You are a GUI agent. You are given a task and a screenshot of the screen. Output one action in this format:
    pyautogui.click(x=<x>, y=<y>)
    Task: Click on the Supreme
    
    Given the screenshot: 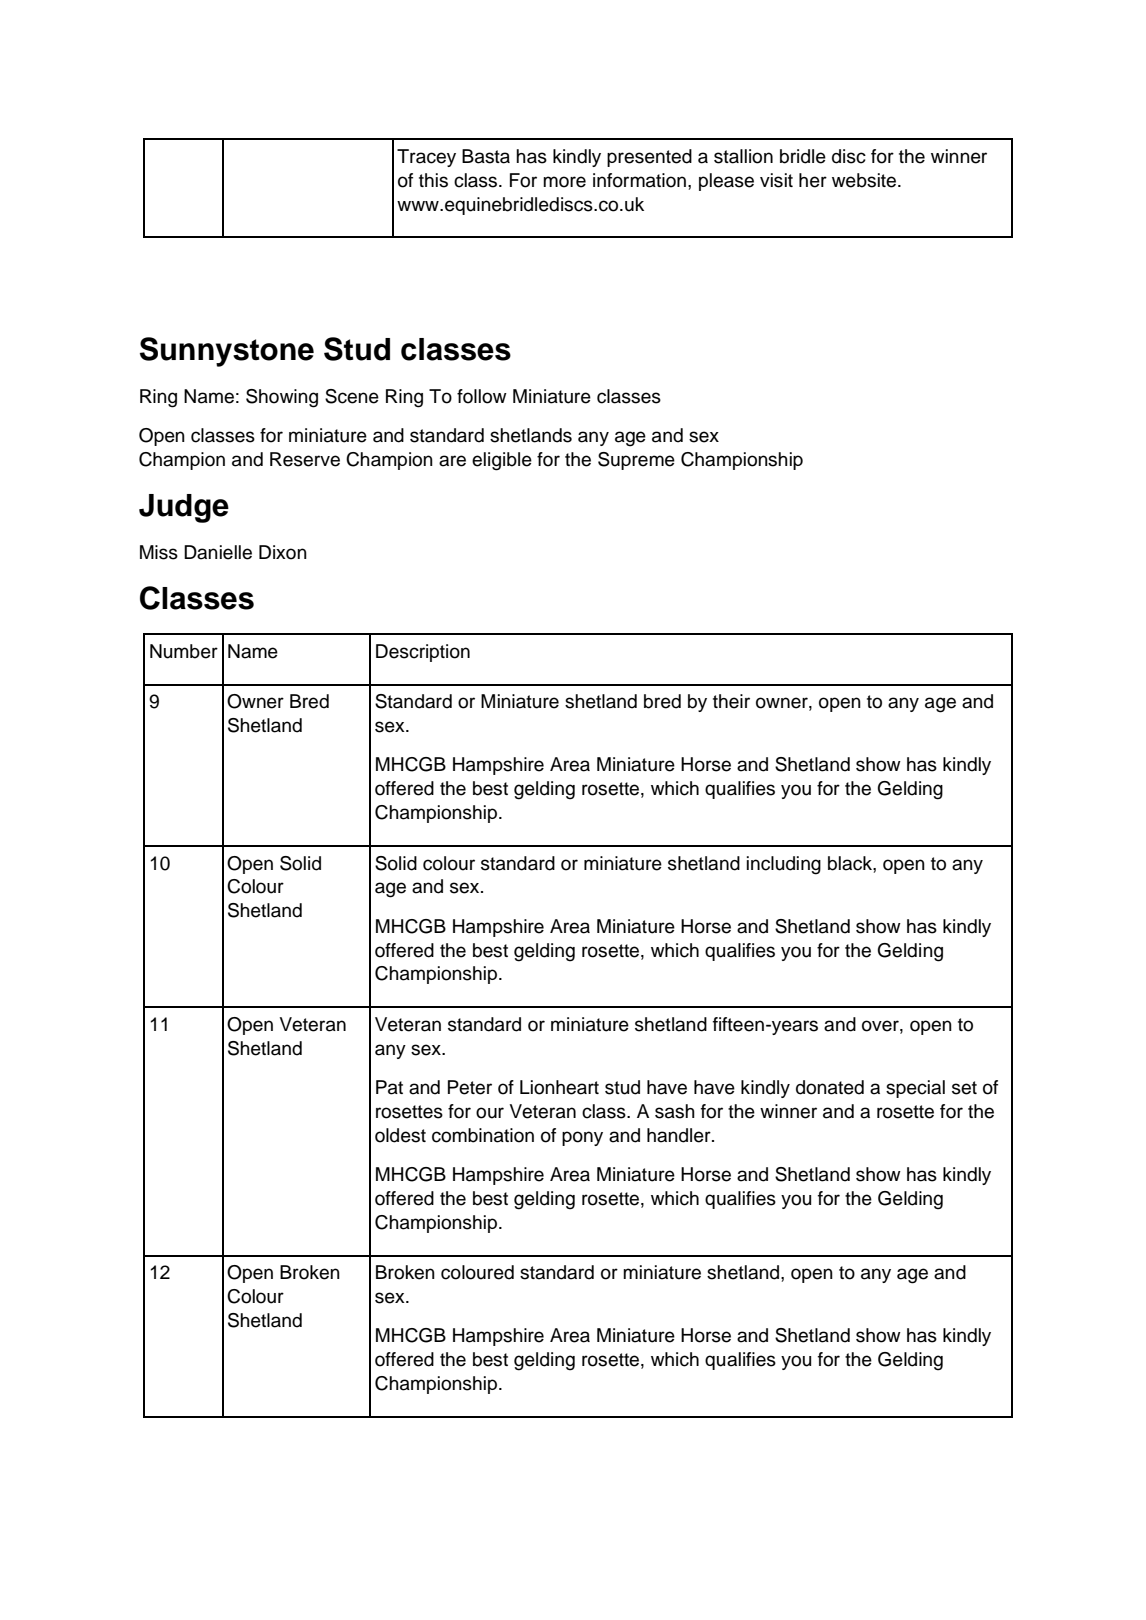 What is the action you would take?
    pyautogui.click(x=636, y=461)
